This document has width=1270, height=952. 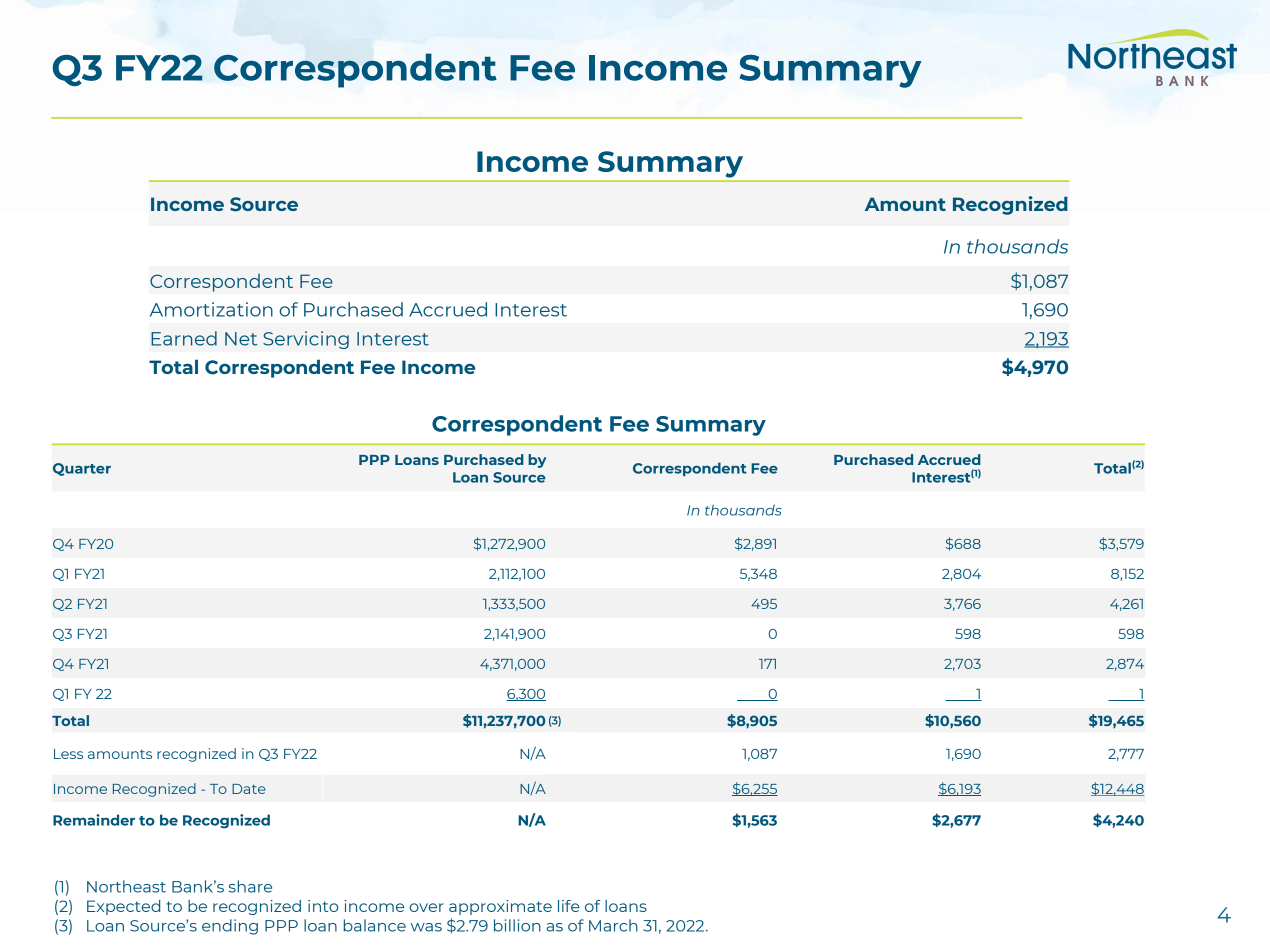 I want to click on Servicing, so click(x=306, y=340).
